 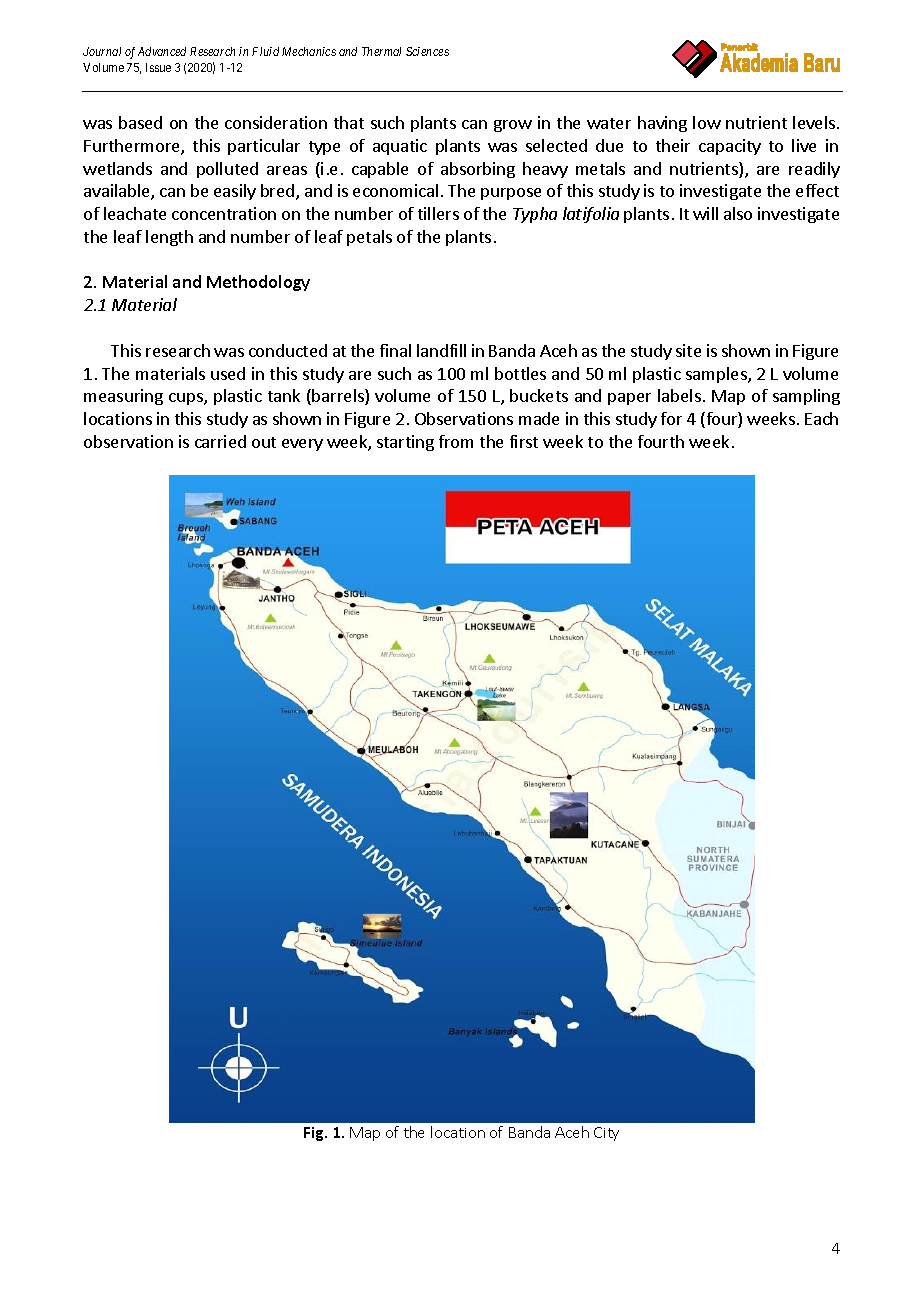 What do you see at coordinates (673, 145) in the image?
I see `their` at bounding box center [673, 145].
